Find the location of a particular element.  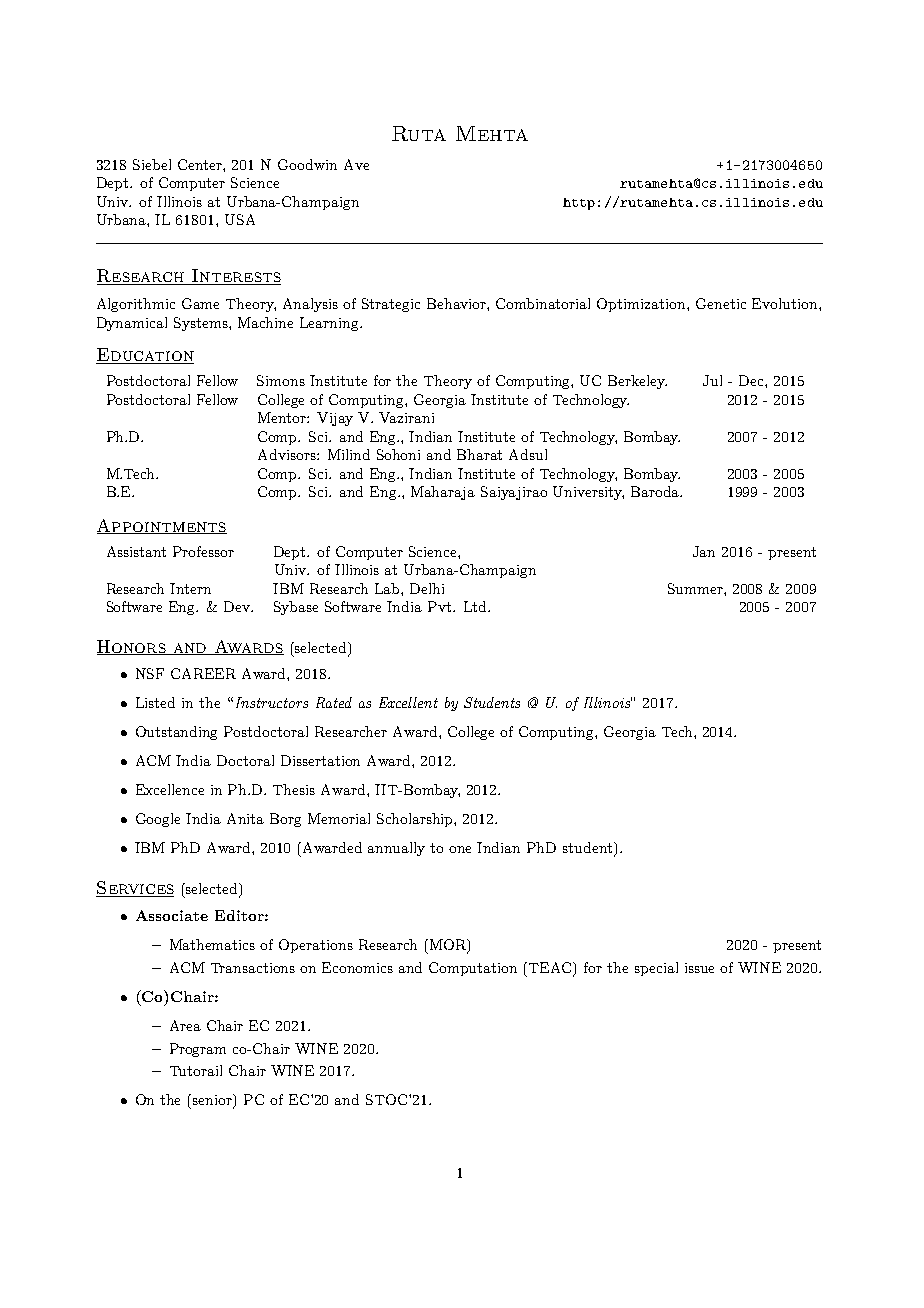

Ave is located at coordinates (356, 164).
